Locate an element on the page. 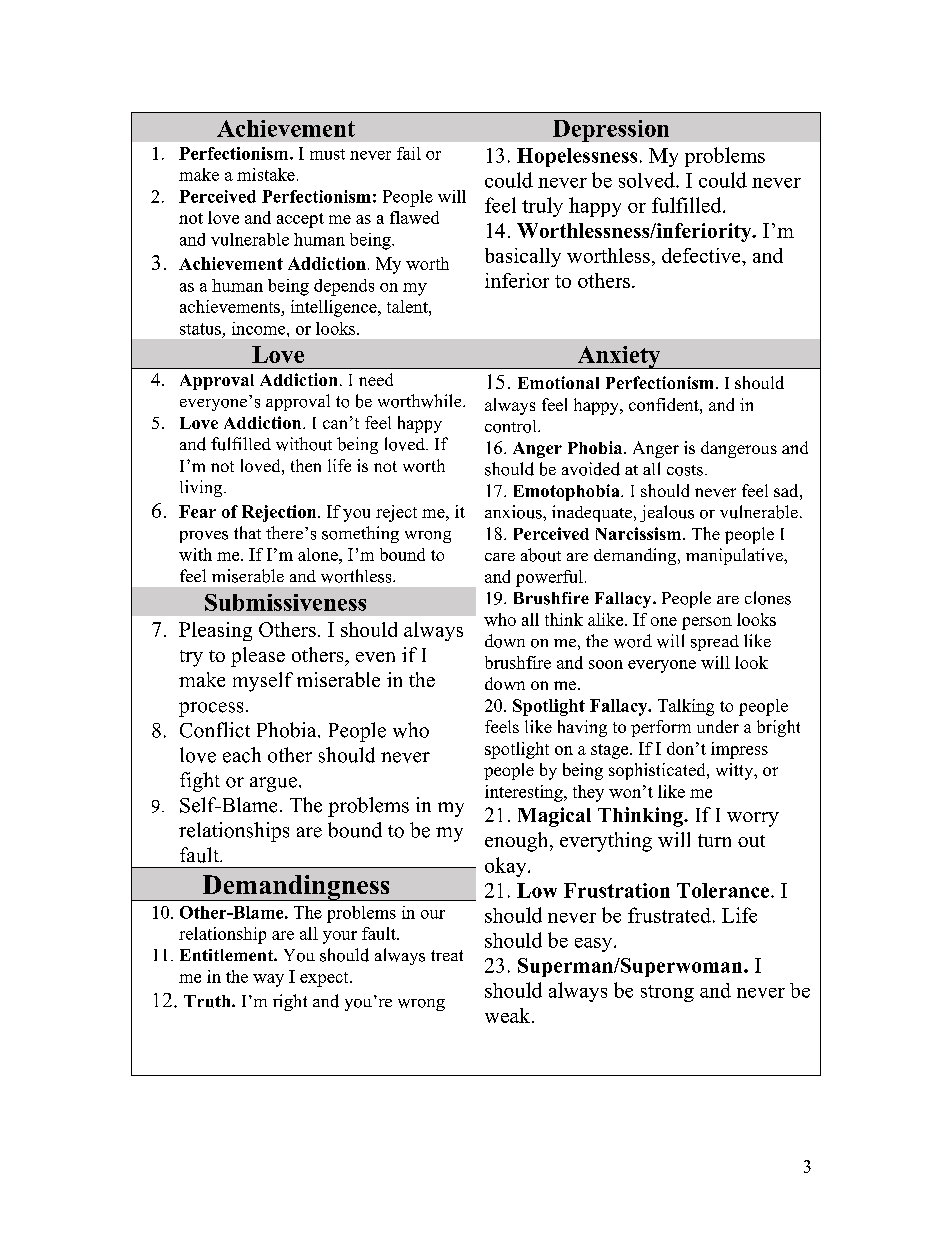  Truth is located at coordinates (208, 1001).
